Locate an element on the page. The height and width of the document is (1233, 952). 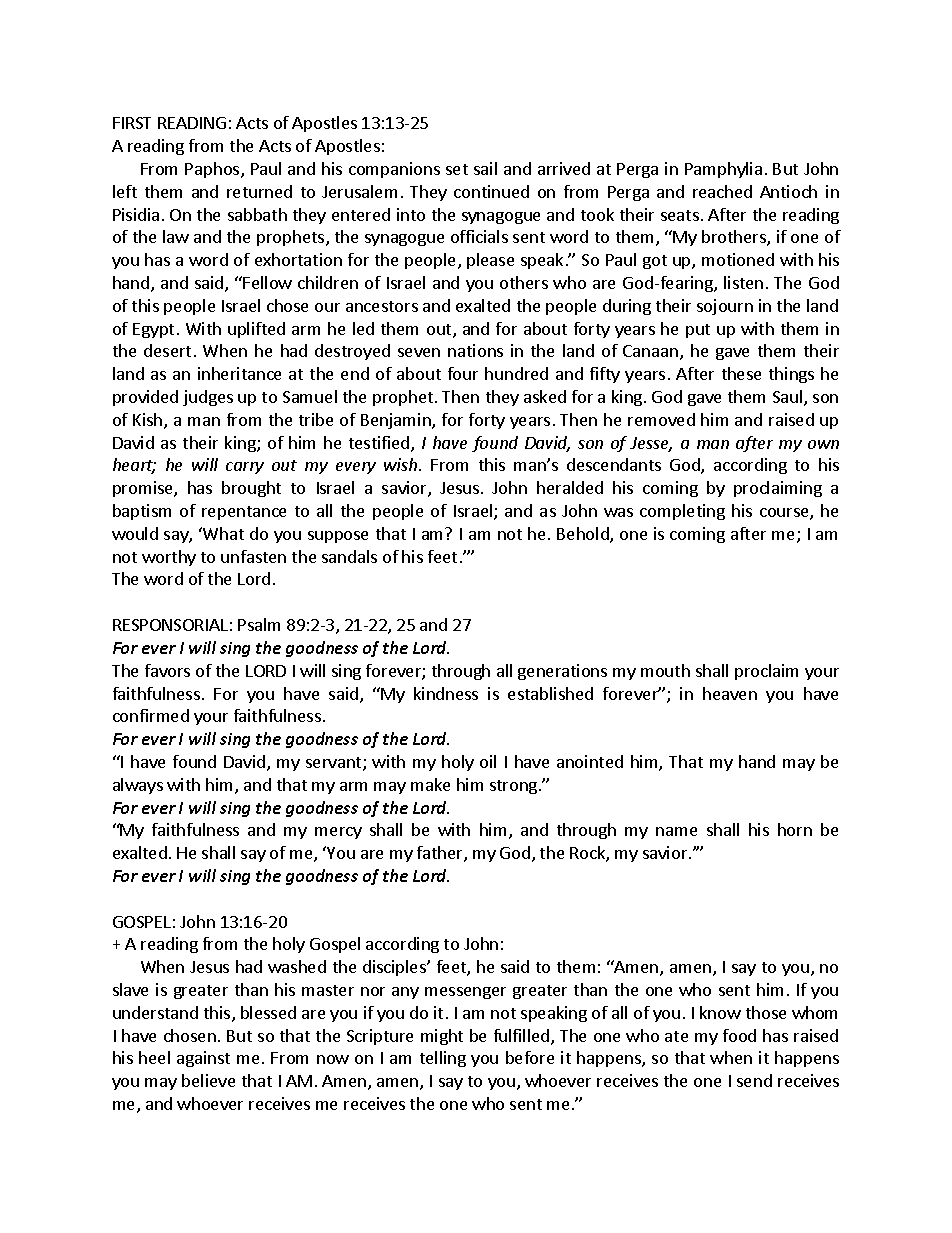
heaven is located at coordinates (730, 693).
